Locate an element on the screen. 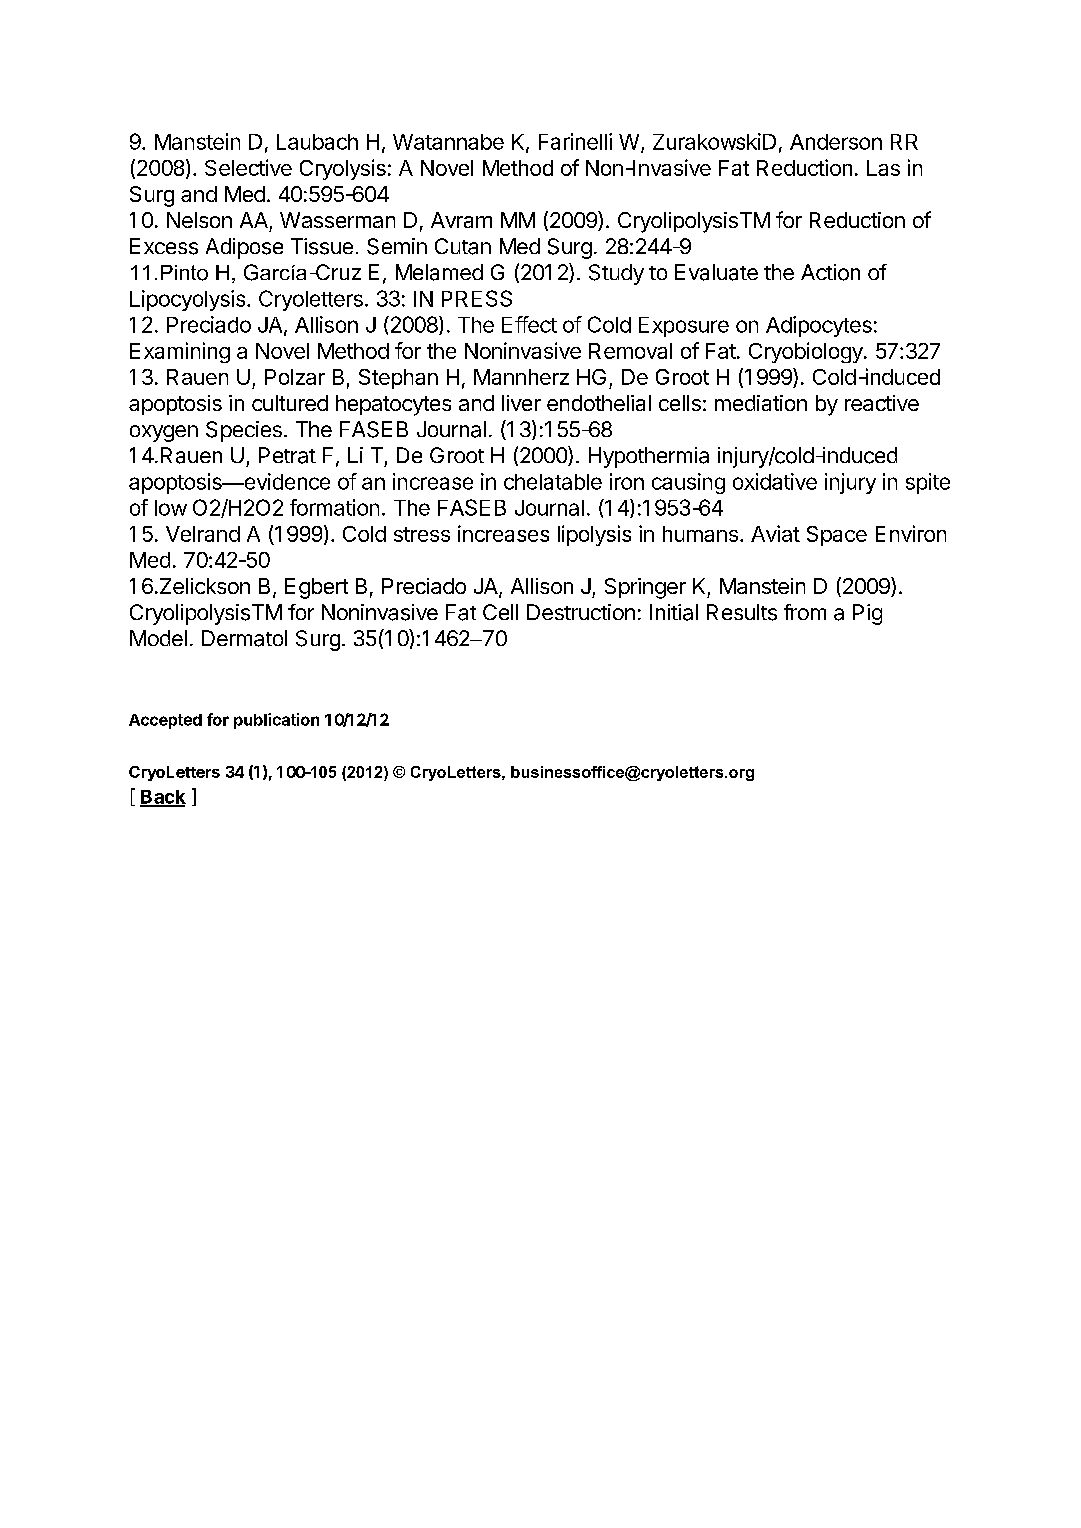  PRESS is located at coordinates (477, 298).
